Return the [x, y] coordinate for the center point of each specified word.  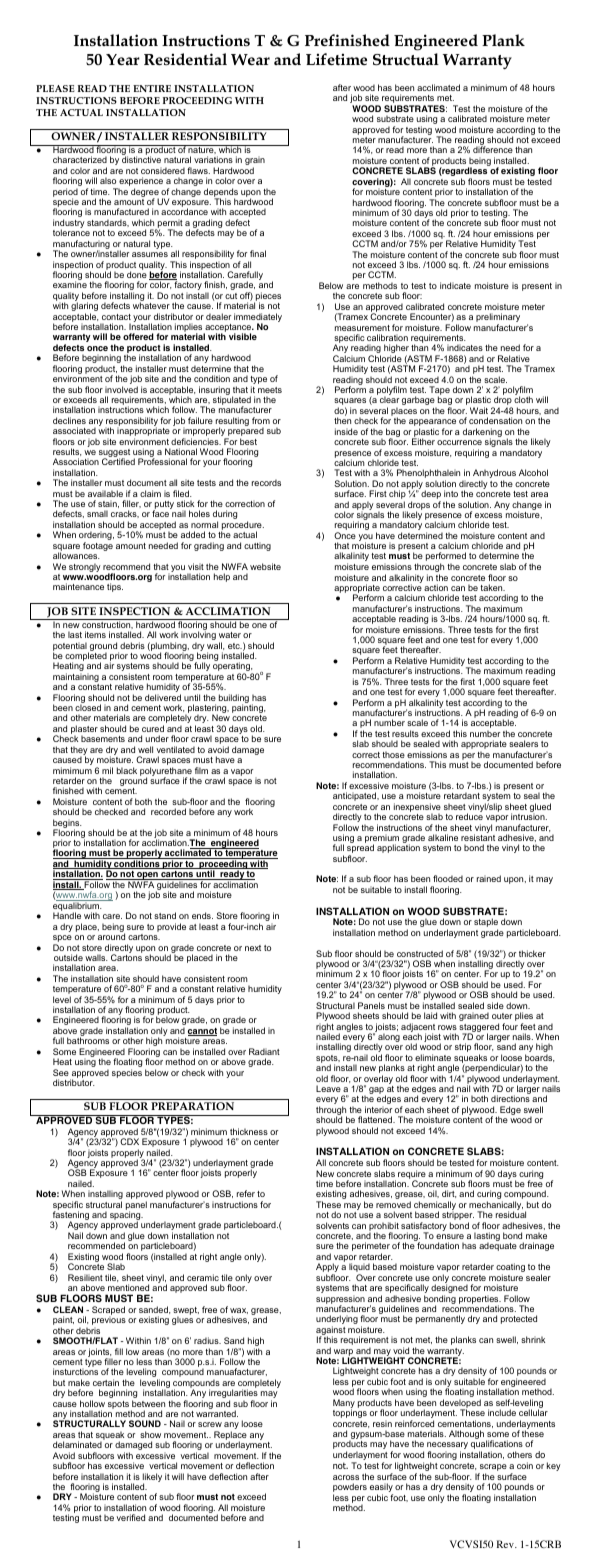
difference [493, 149]
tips [115, 587]
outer [502, 1016]
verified [131, 1517]
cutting [257, 546]
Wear [250, 59]
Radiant [264, 1051]
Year [123, 59]
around [111, 936]
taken [492, 587]
